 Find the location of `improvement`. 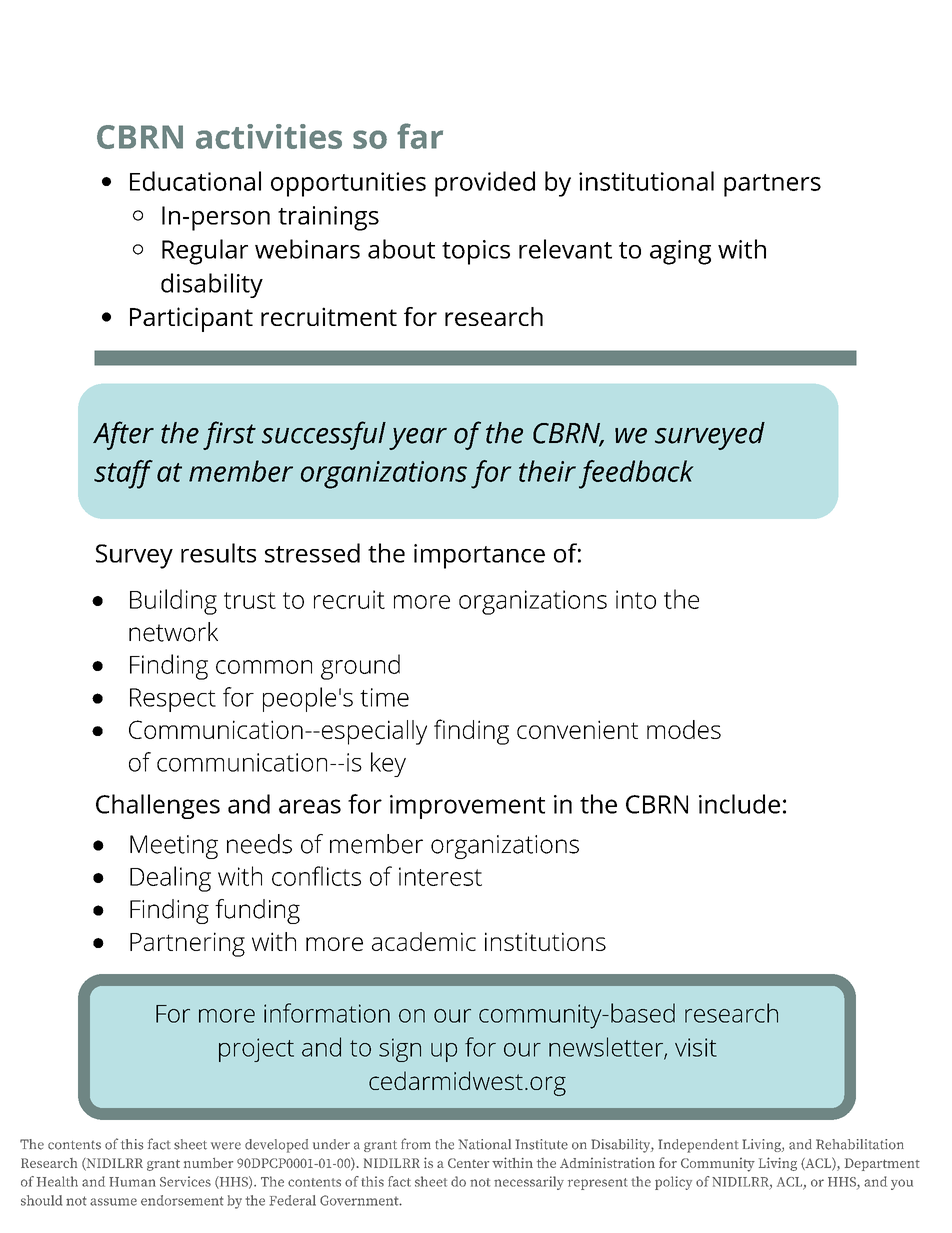

improvement is located at coordinates (467, 807).
